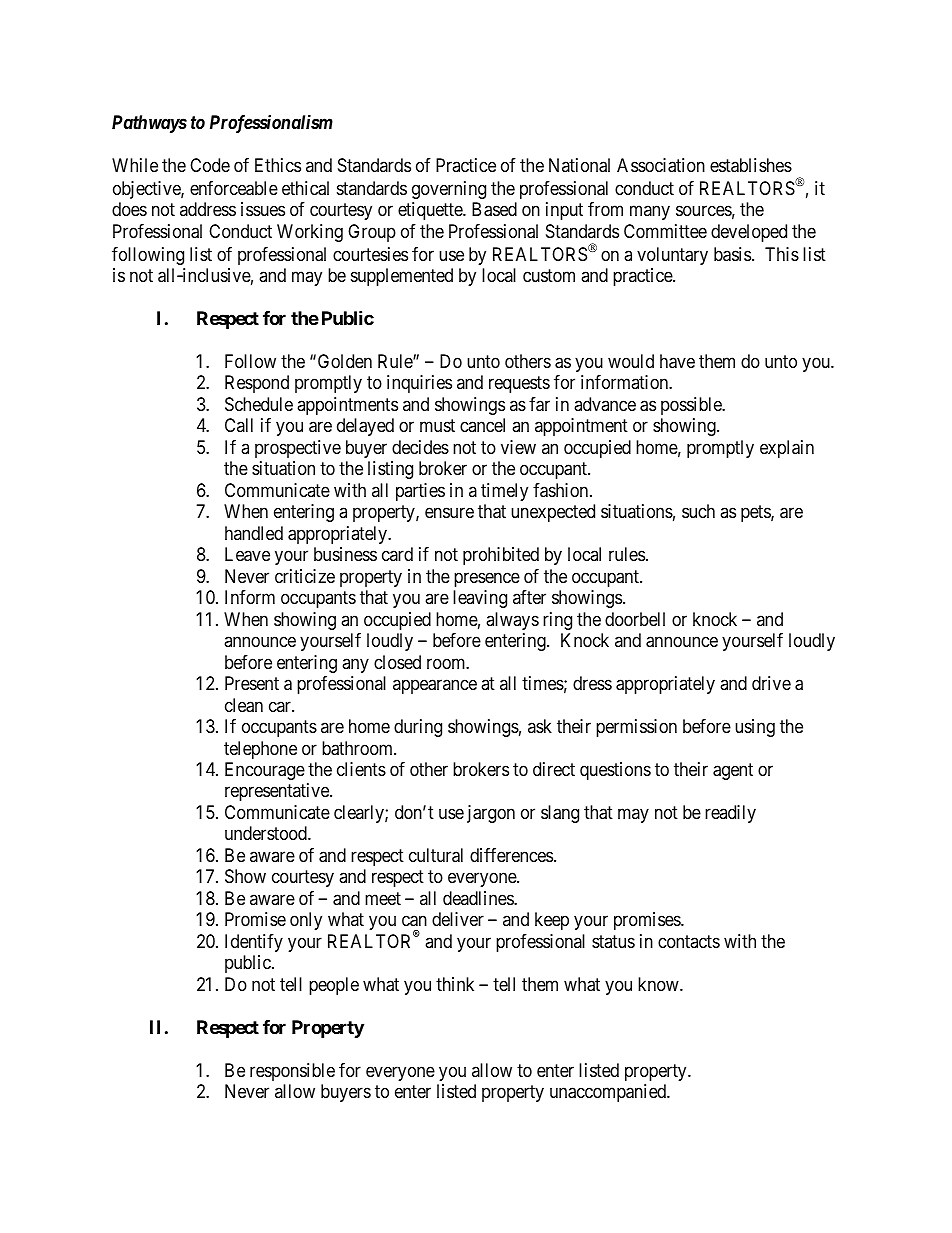 Image resolution: width=952 pixels, height=1233 pixels. What do you see at coordinates (210, 165) in the screenshot?
I see `Code` at bounding box center [210, 165].
